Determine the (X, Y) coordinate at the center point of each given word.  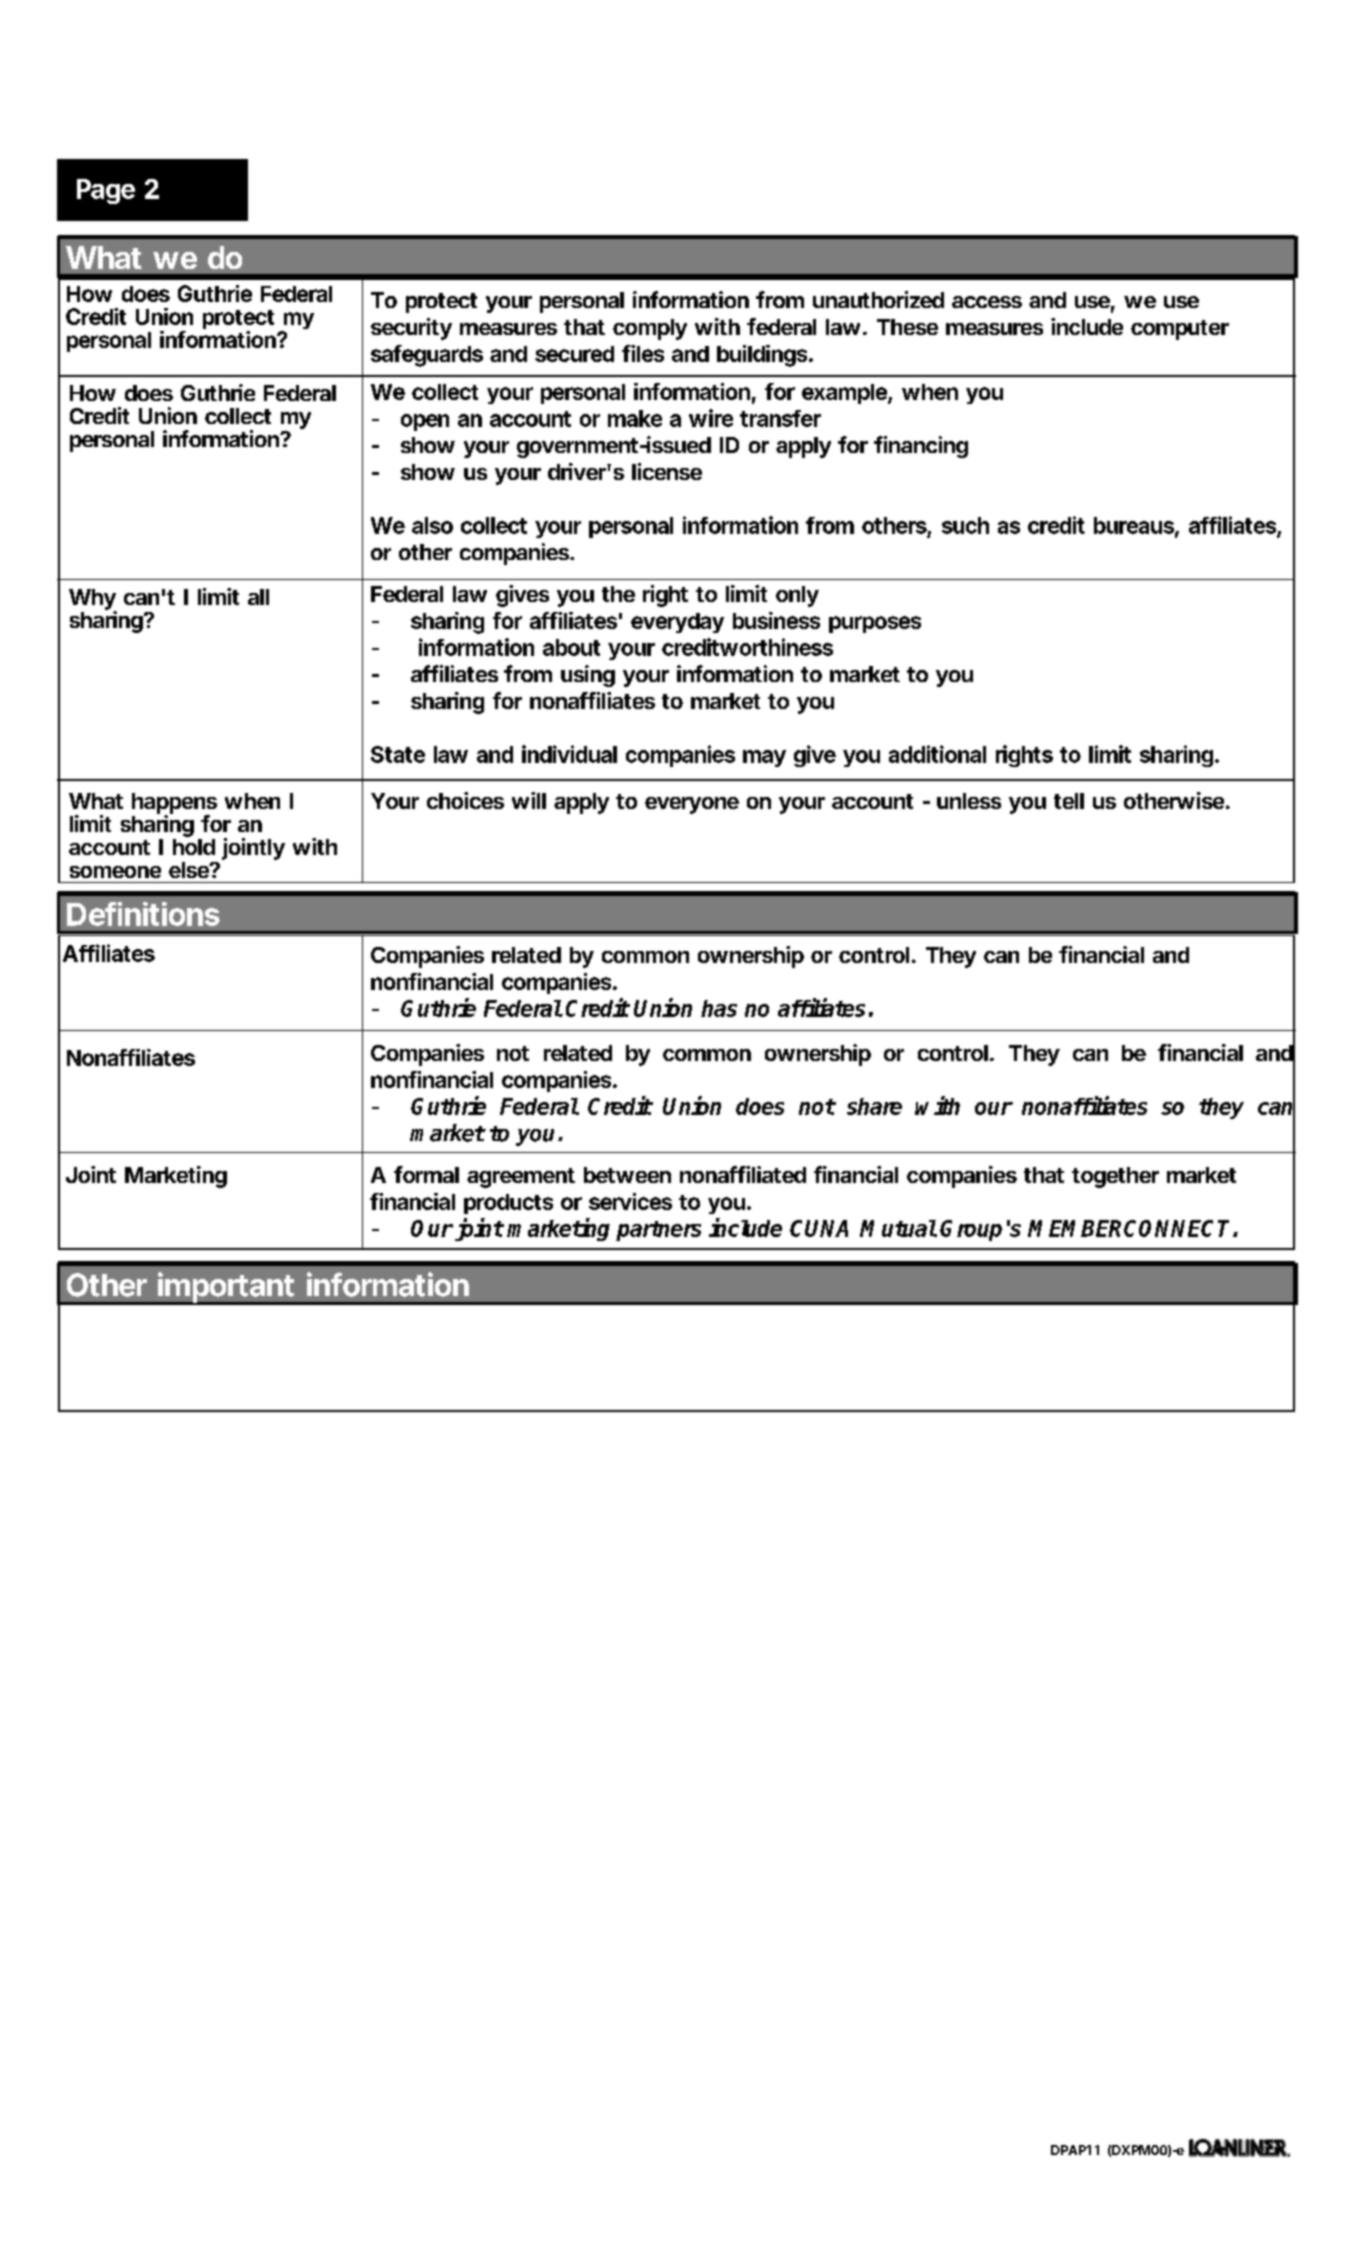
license (667, 471)
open (425, 422)
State (398, 754)
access (987, 302)
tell (1069, 801)
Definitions (143, 914)
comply (650, 329)
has (719, 1008)
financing (921, 447)
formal (426, 1174)
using (588, 676)
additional (937, 754)
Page (106, 191)
